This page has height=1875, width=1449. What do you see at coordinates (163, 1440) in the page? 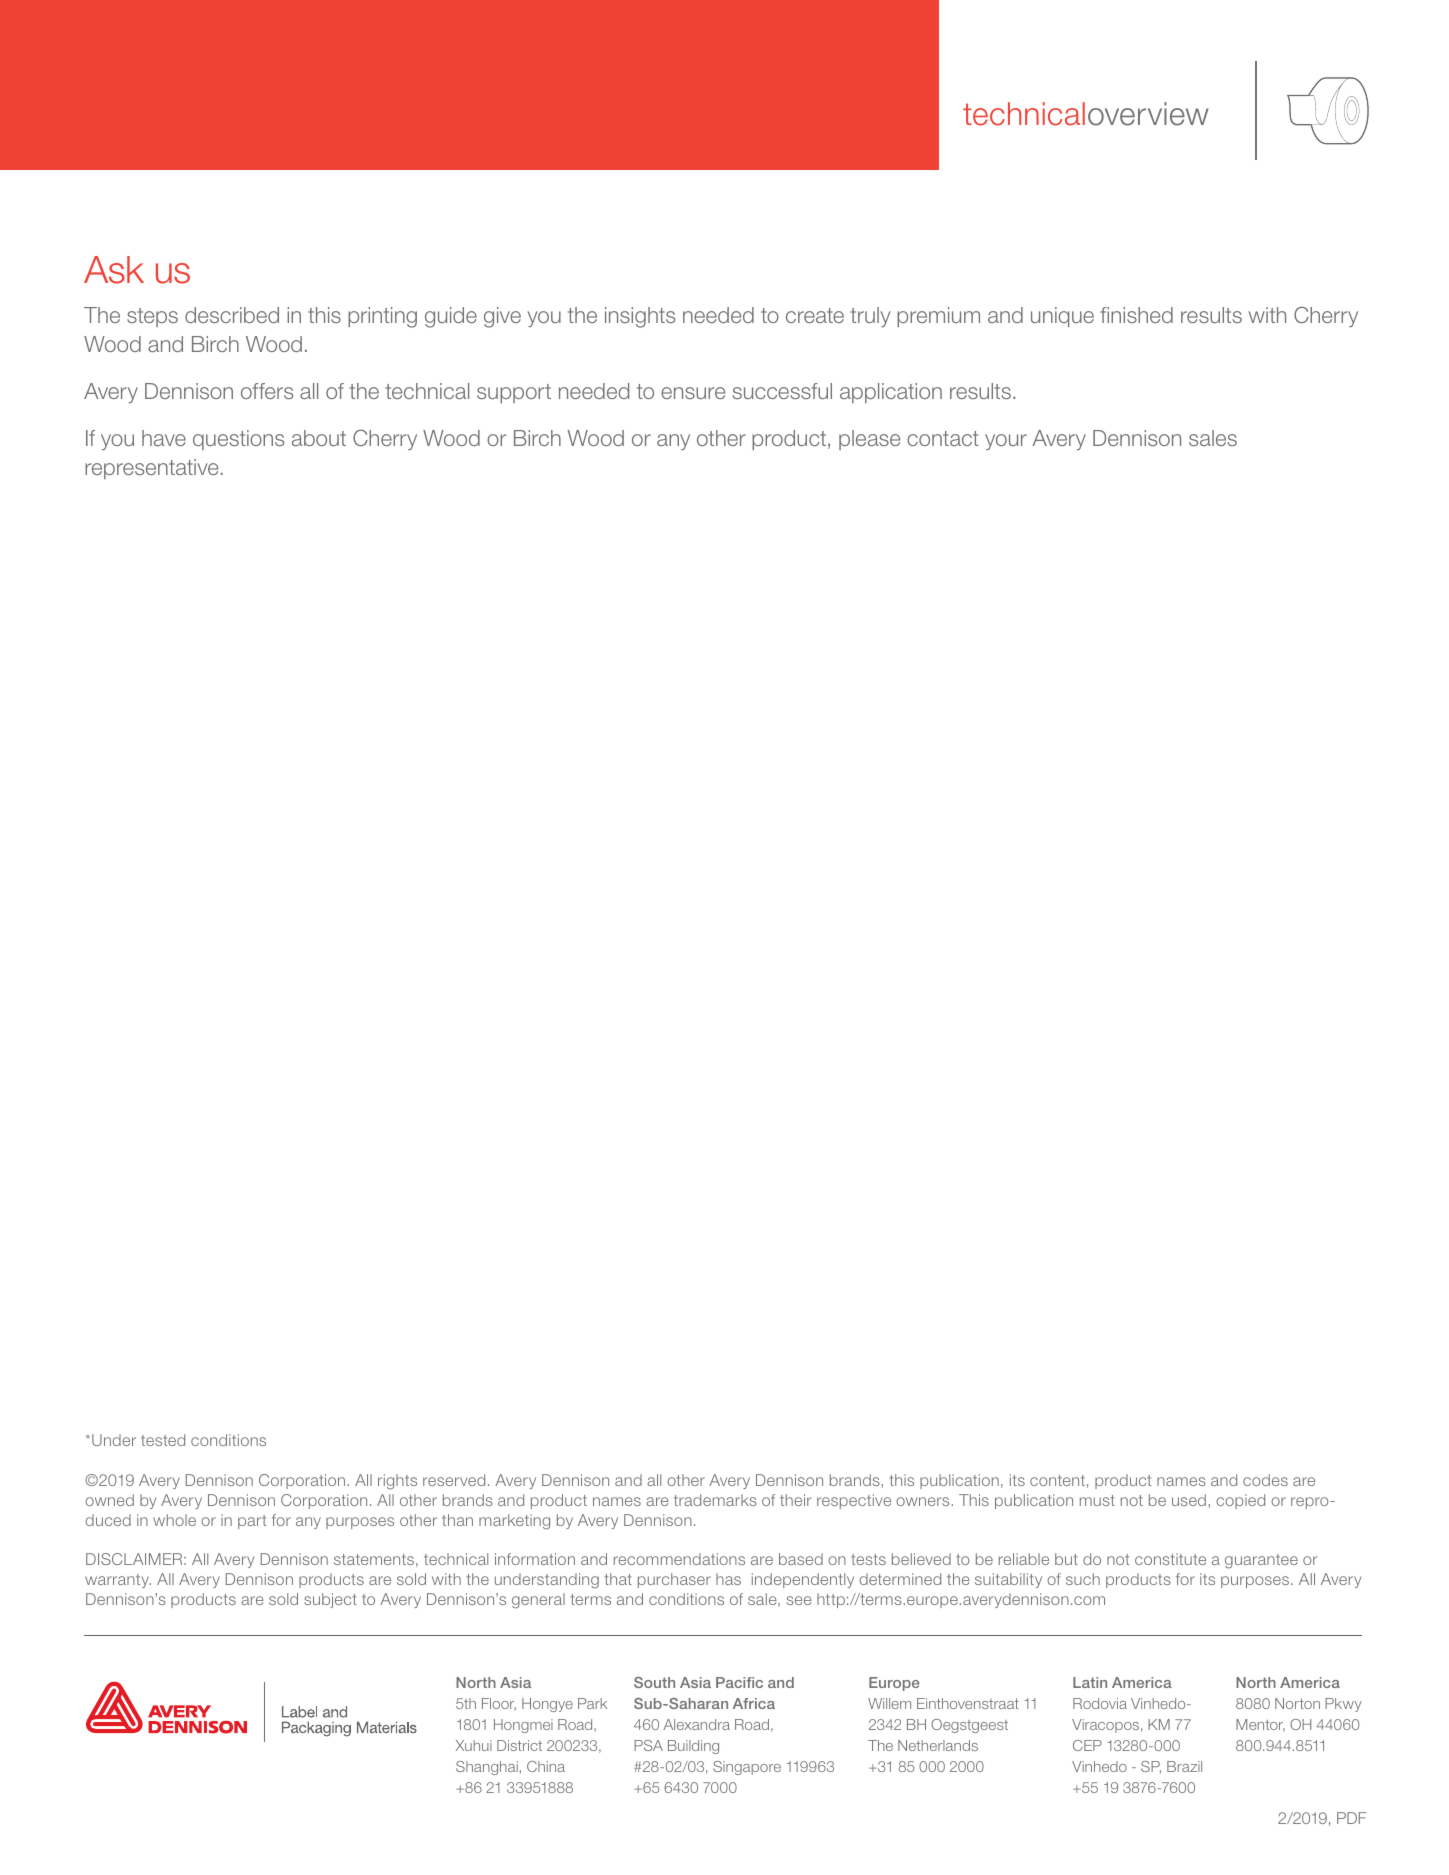
I see `tested` at bounding box center [163, 1440].
